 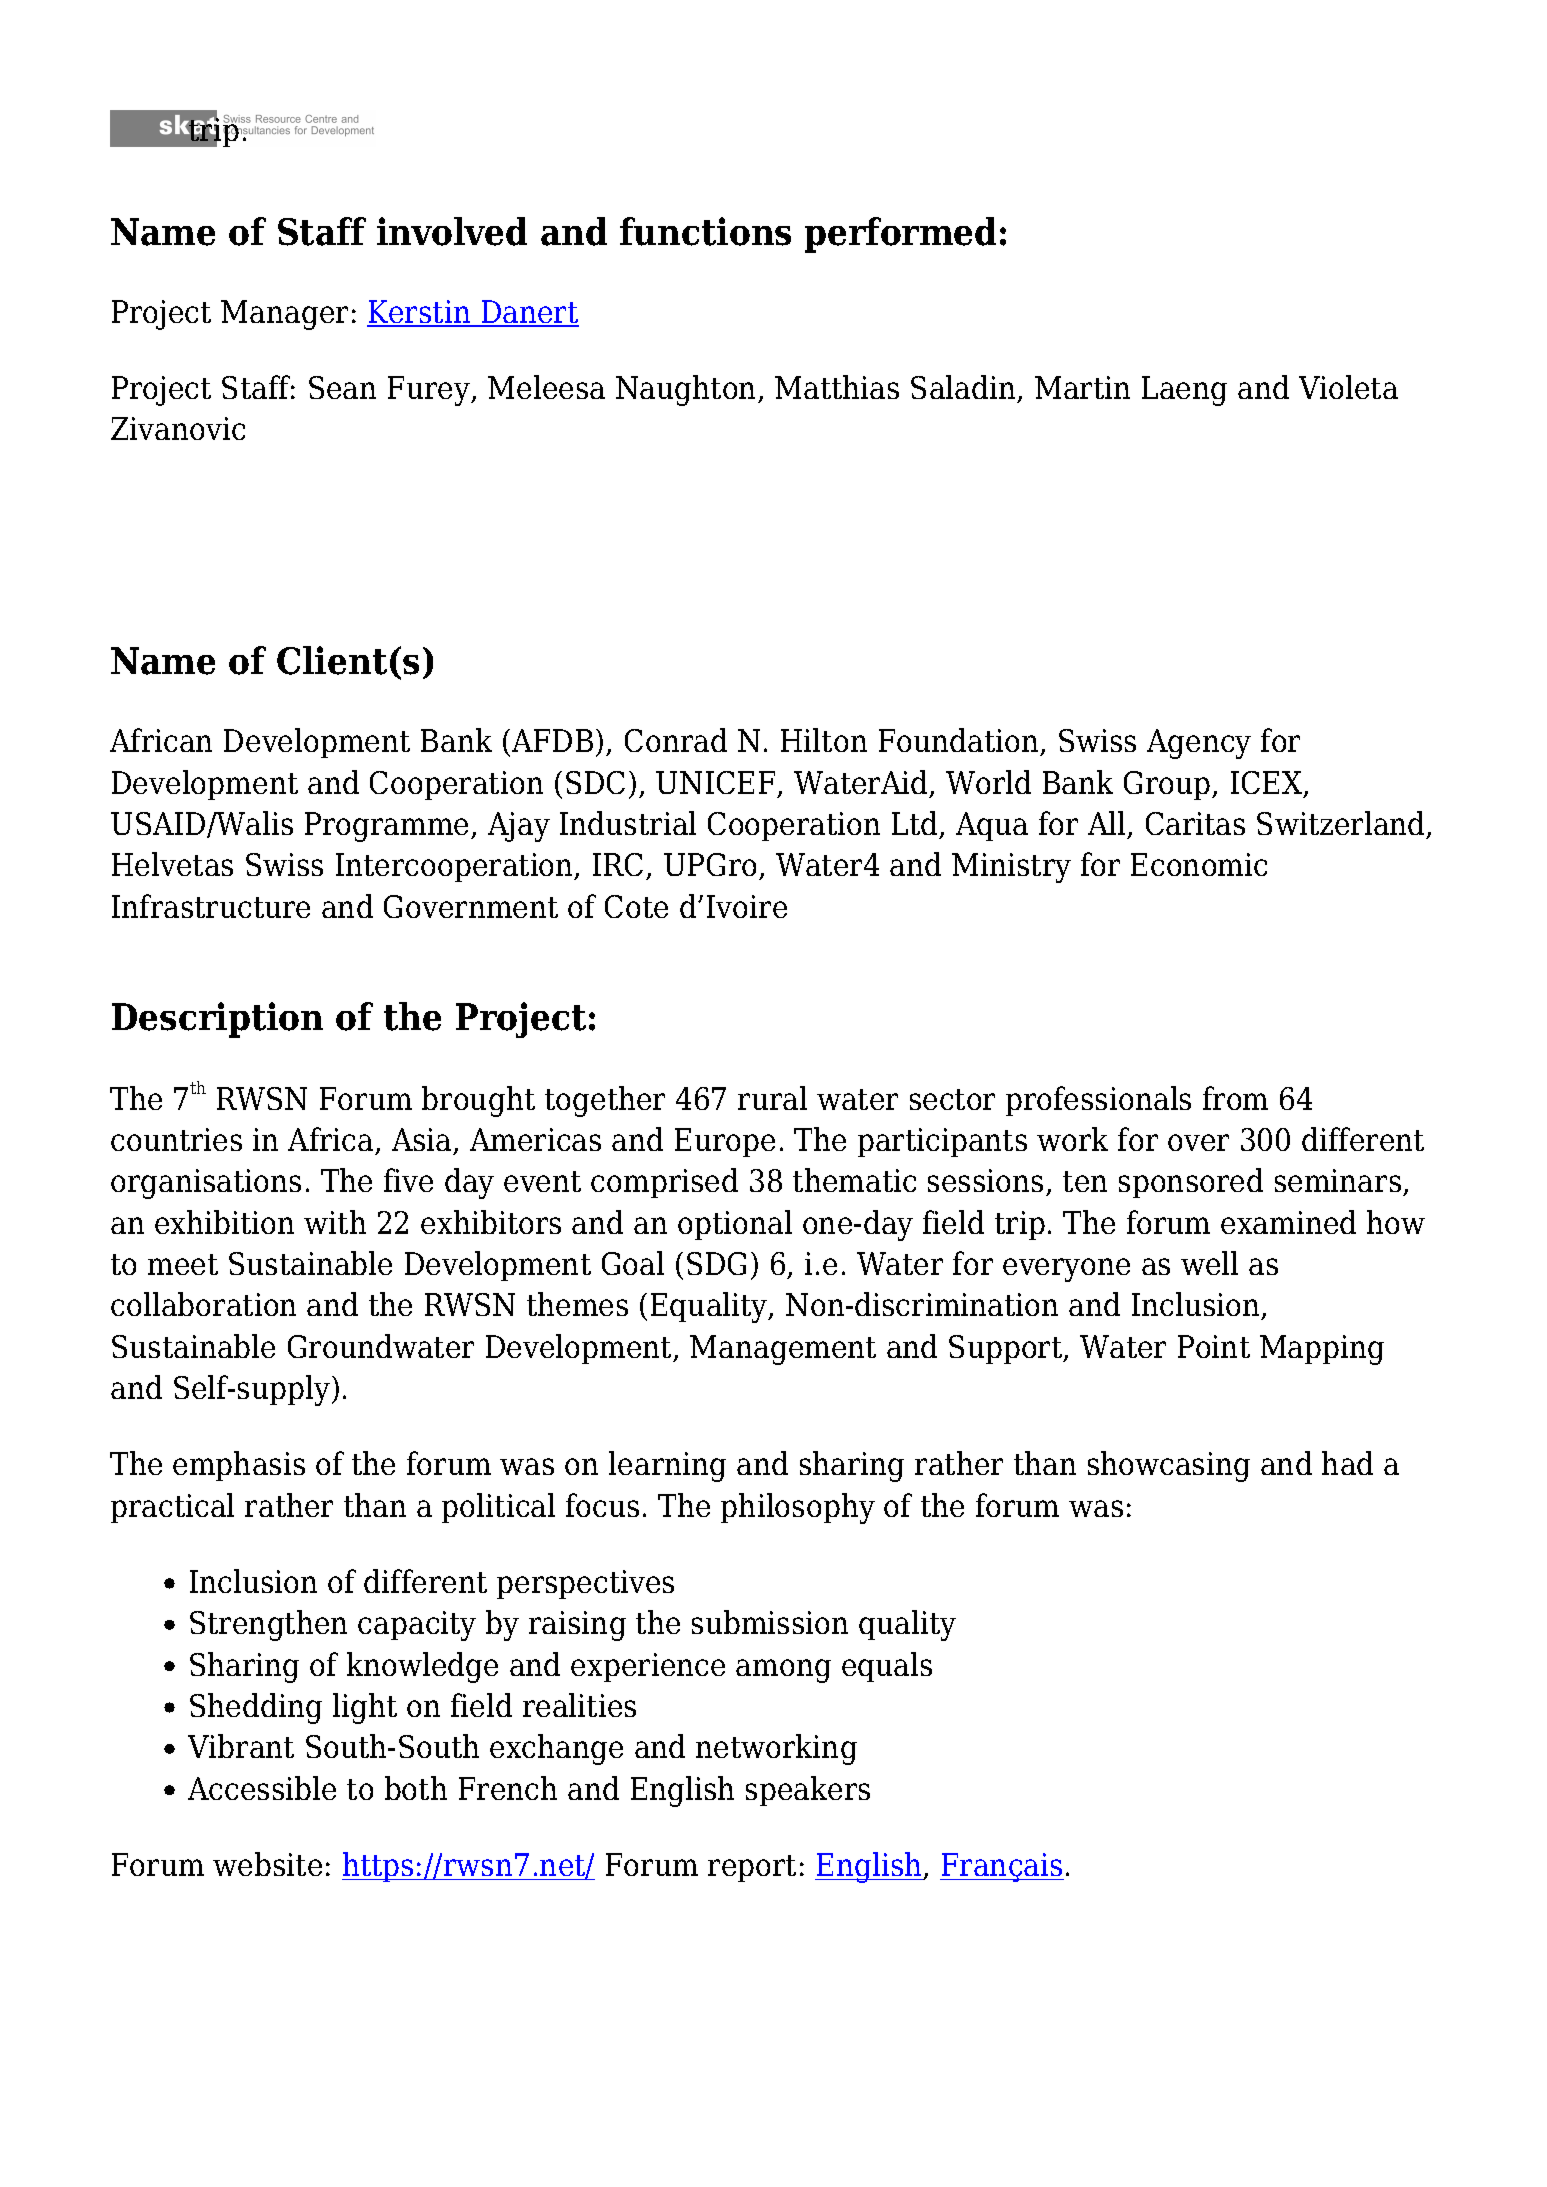 I want to click on Hilton, so click(x=824, y=740).
